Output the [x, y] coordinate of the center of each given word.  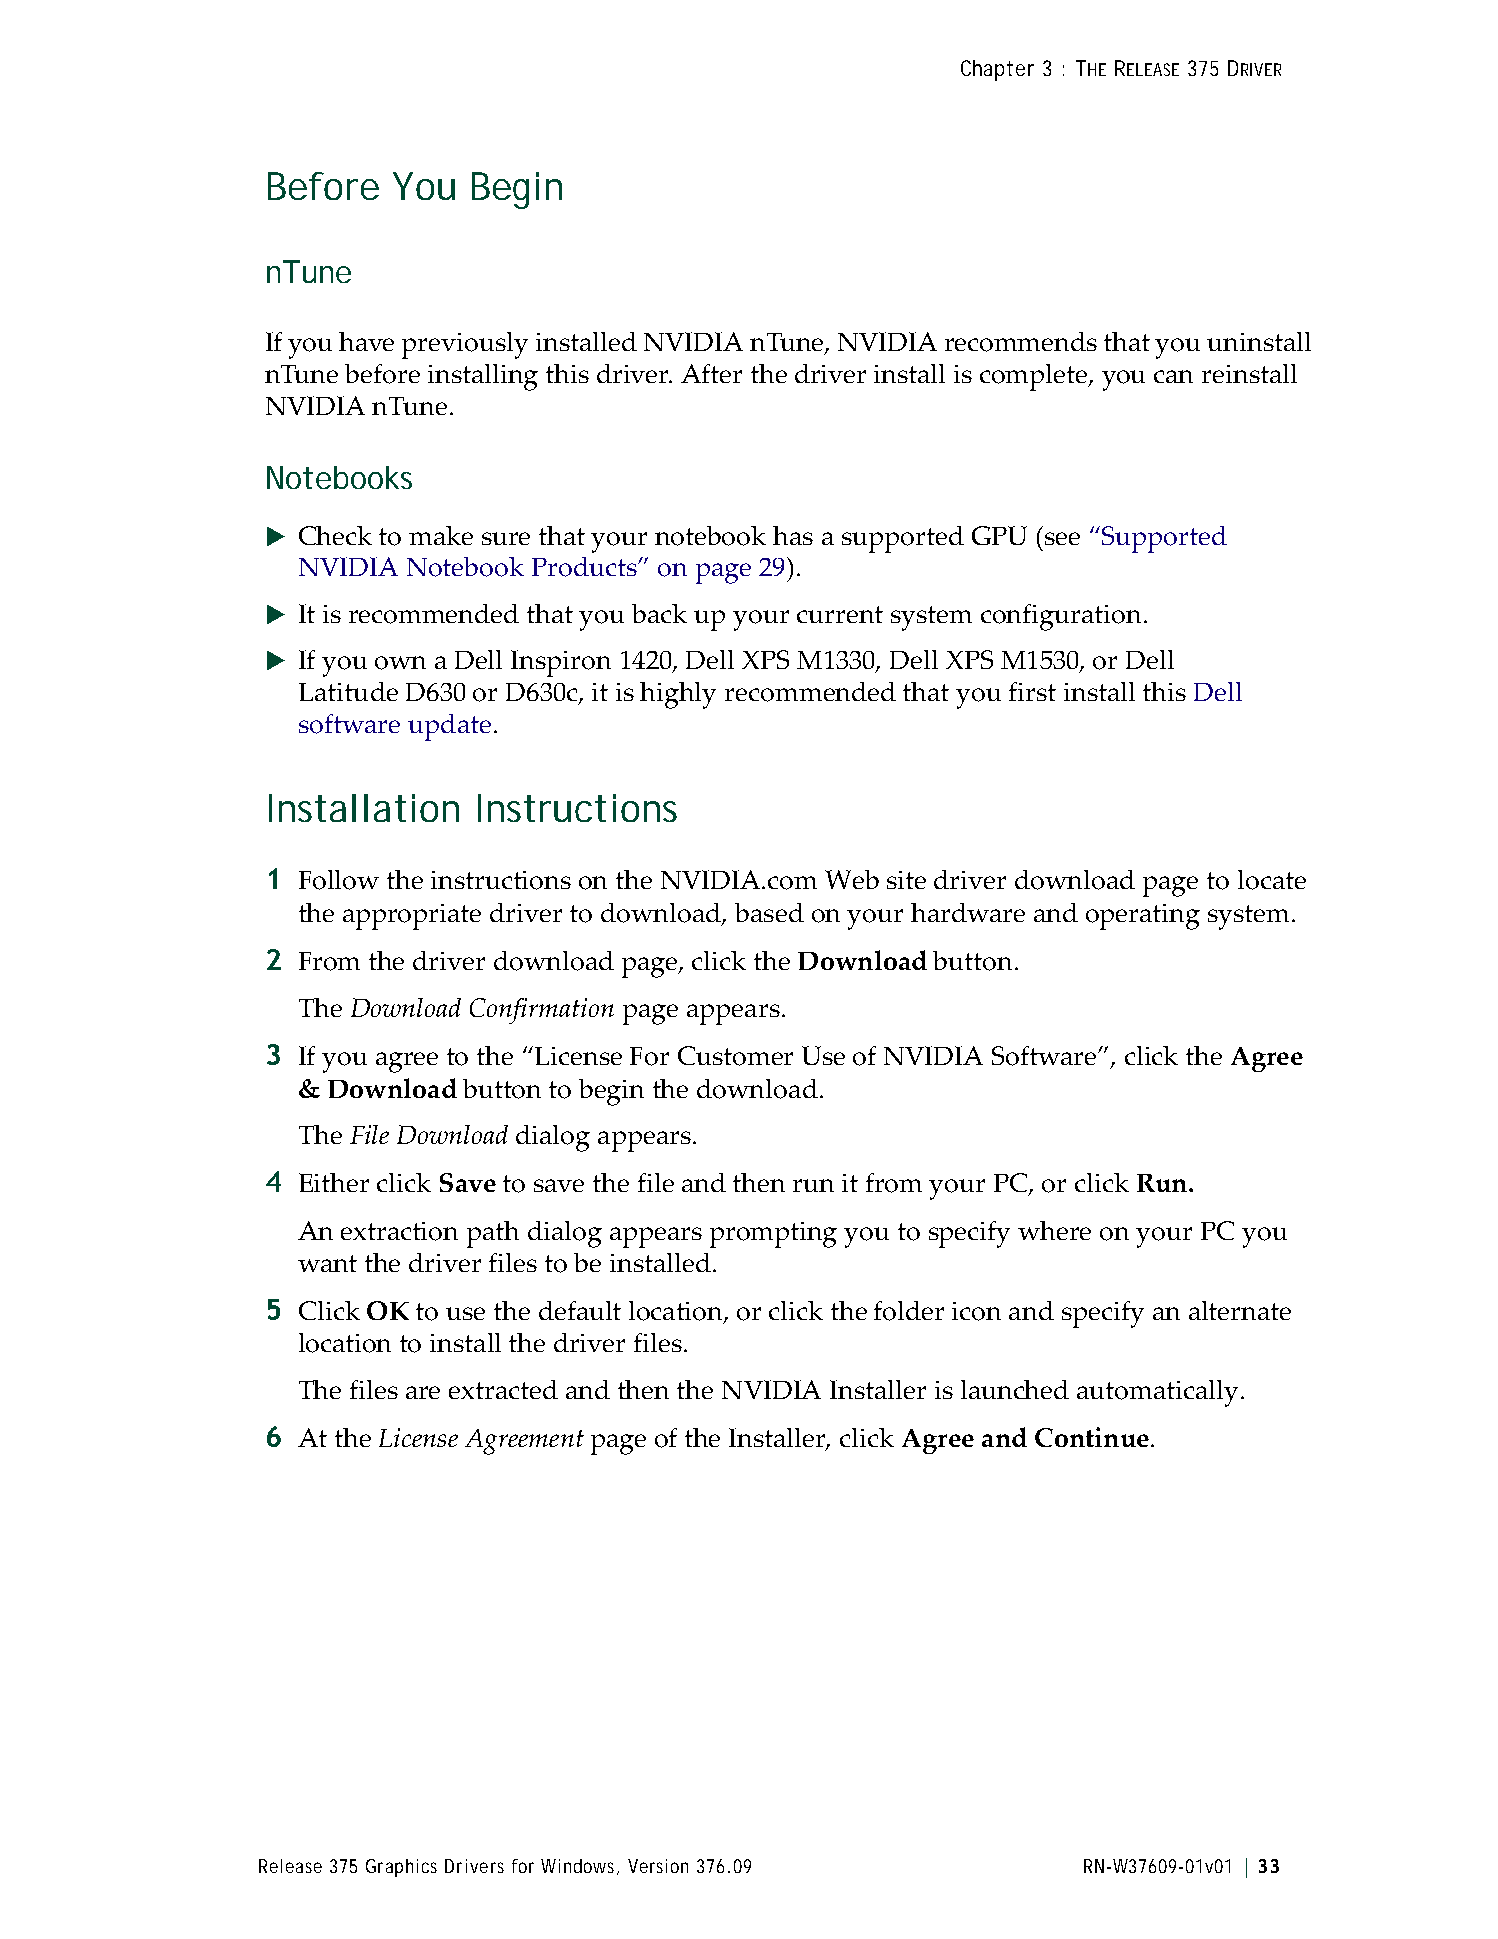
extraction [399, 1231]
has [793, 535]
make [441, 535]
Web [852, 879]
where [1054, 1230]
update [449, 727]
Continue [1092, 1437]
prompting [773, 1235]
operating [1143, 917]
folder [909, 1311]
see [1062, 538]
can [1173, 376]
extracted [503, 1389]
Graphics [401, 1868]
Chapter [997, 70]
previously [465, 345]
